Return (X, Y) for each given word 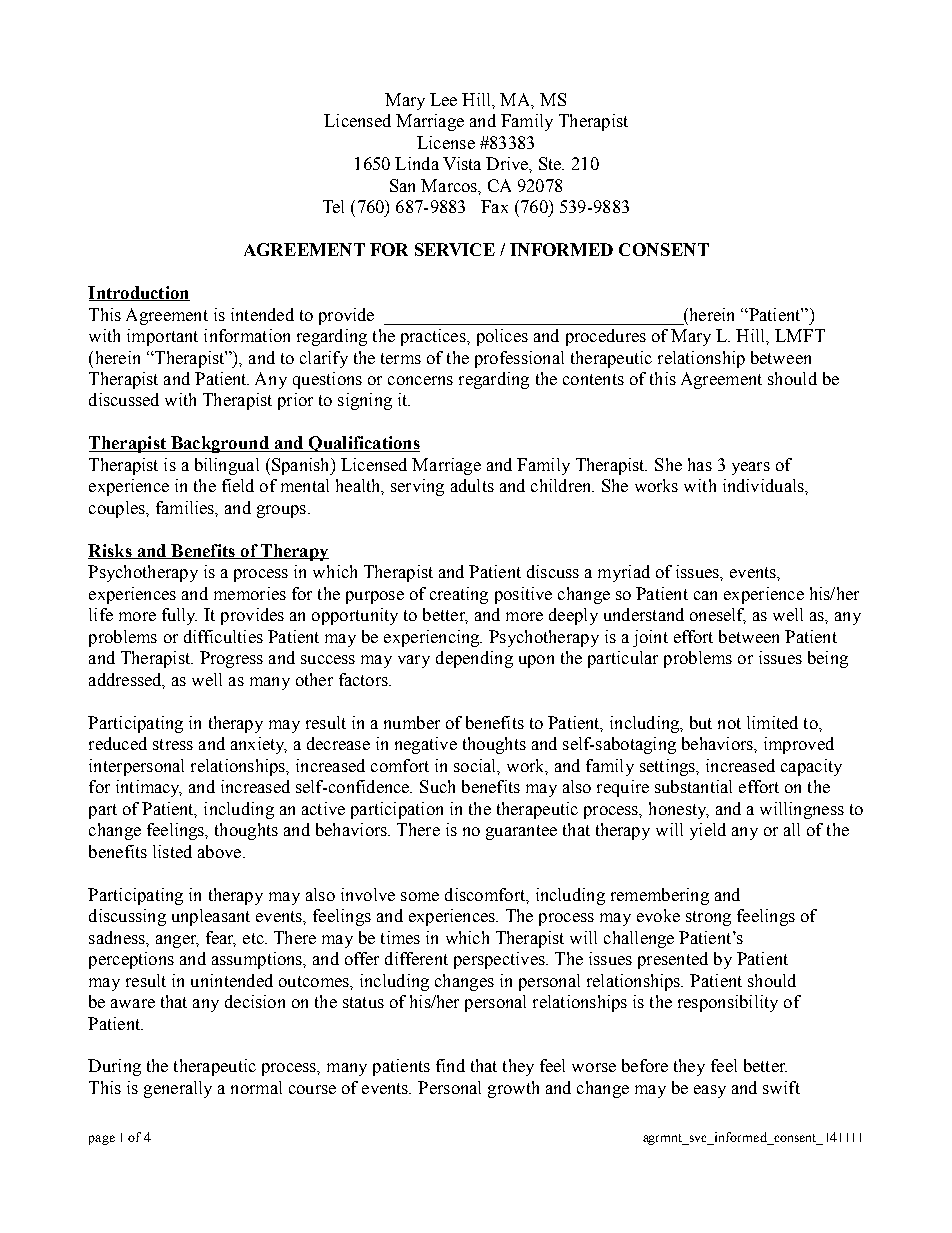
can (705, 595)
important (162, 337)
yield (708, 831)
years (751, 468)
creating (459, 595)
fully (179, 616)
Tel (333, 206)
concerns (420, 380)
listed (172, 851)
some (420, 896)
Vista (462, 163)
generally (178, 1089)
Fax (494, 206)
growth (513, 1089)
